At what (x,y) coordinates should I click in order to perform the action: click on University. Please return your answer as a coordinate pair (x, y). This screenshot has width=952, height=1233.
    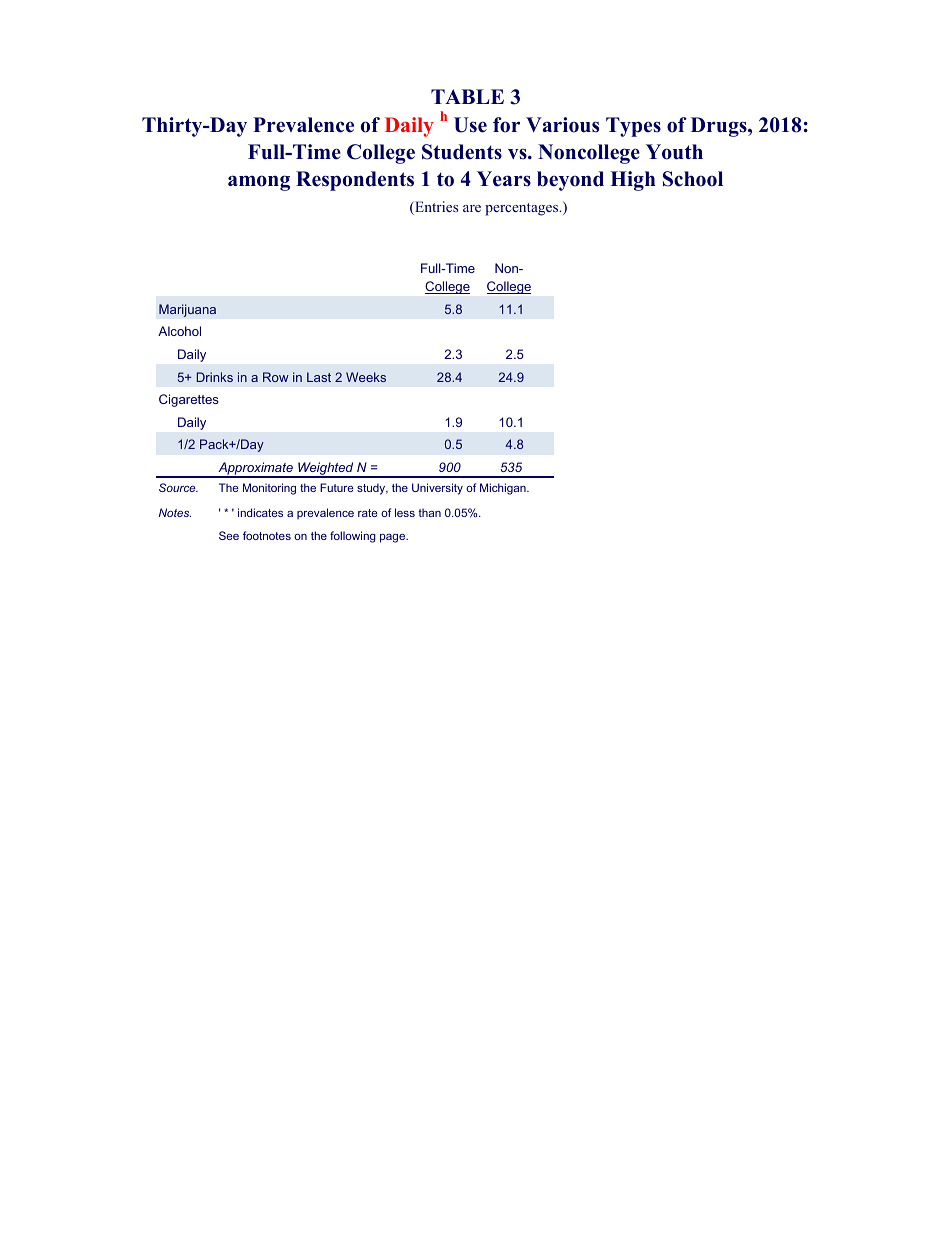
    Looking at the image, I should click on (437, 489).
